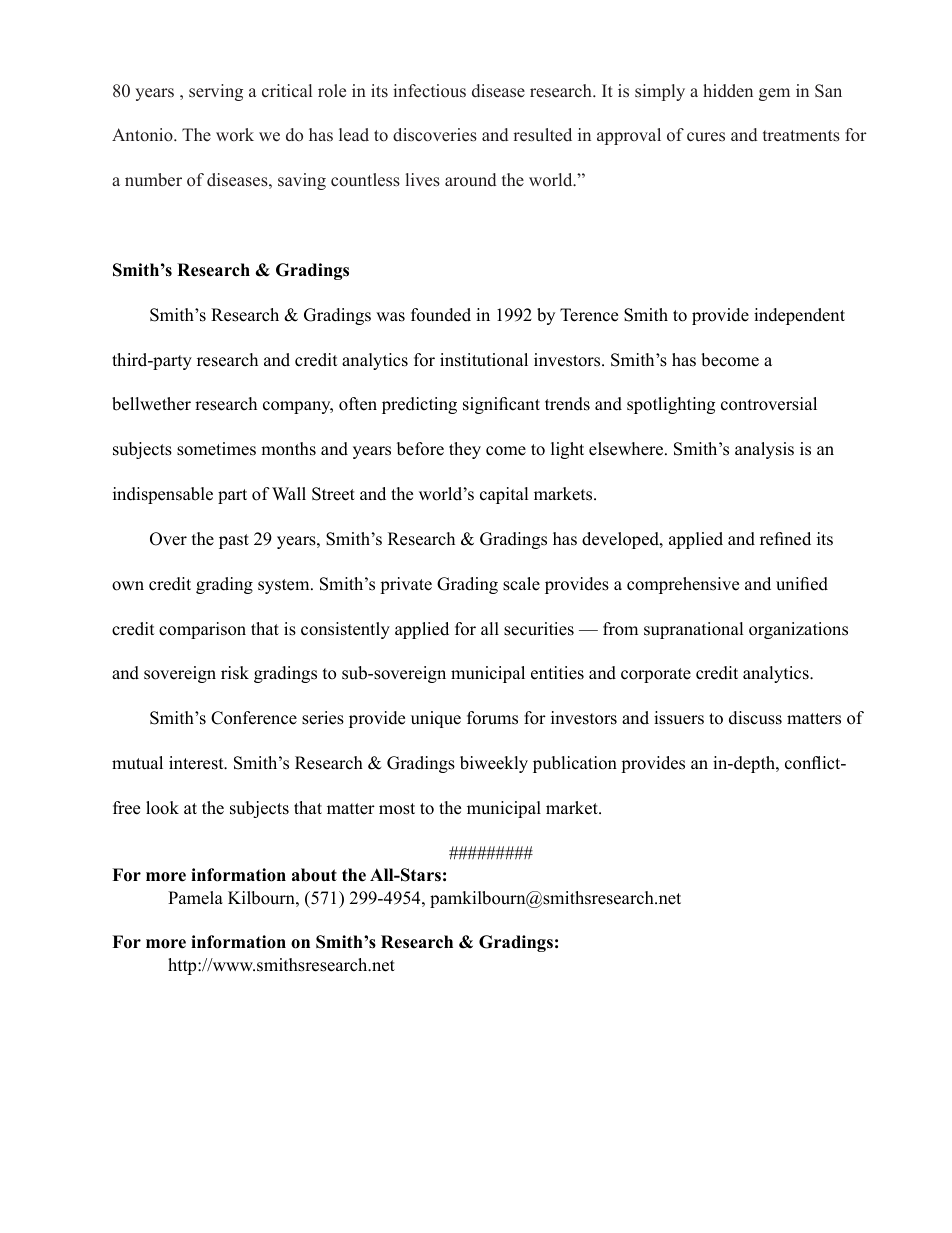  Describe the element at coordinates (216, 449) in the screenshot. I see `sometimes` at that location.
